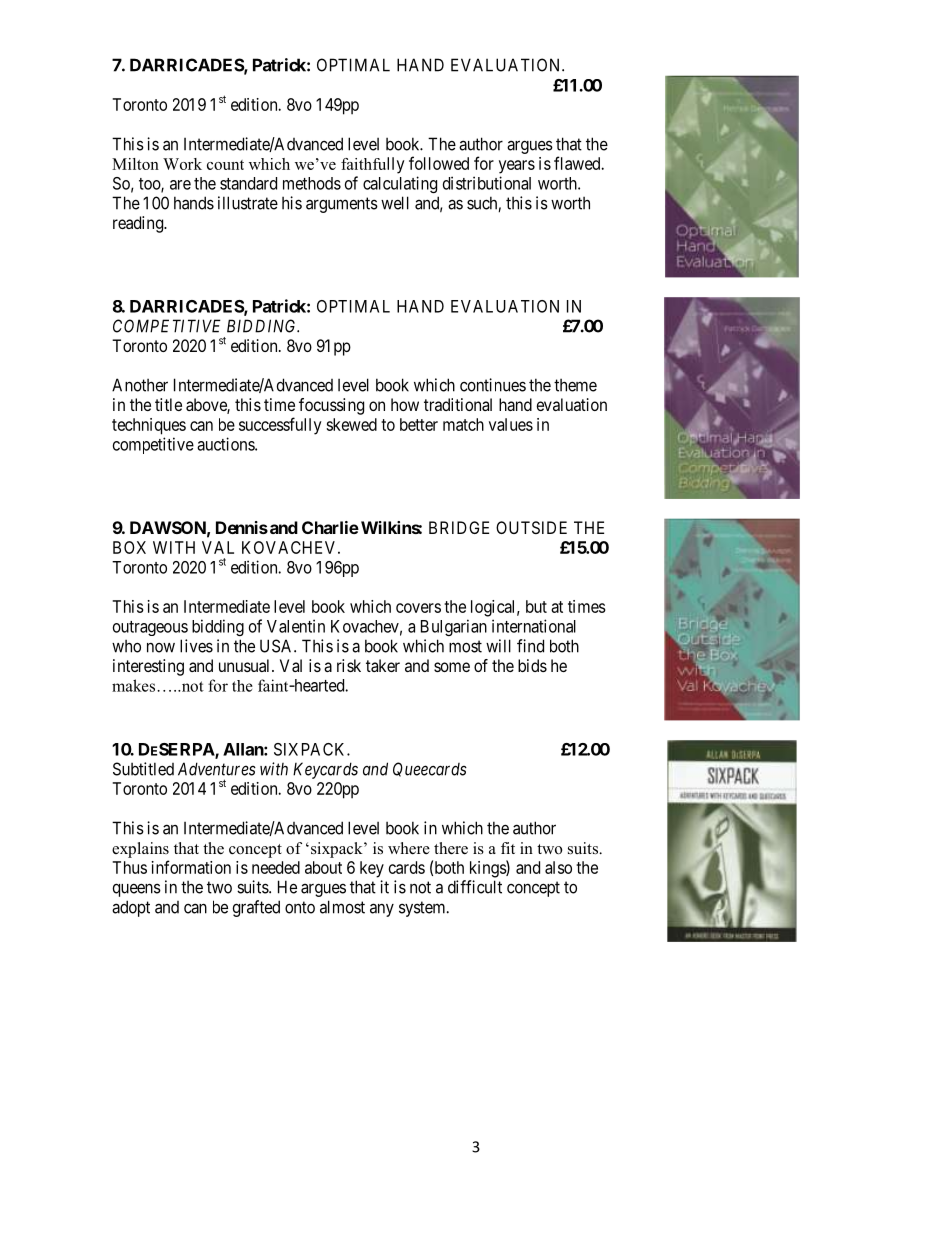 This screenshot has width=952, height=1233. Describe the element at coordinates (323, 867) in the screenshot. I see `about` at that location.
